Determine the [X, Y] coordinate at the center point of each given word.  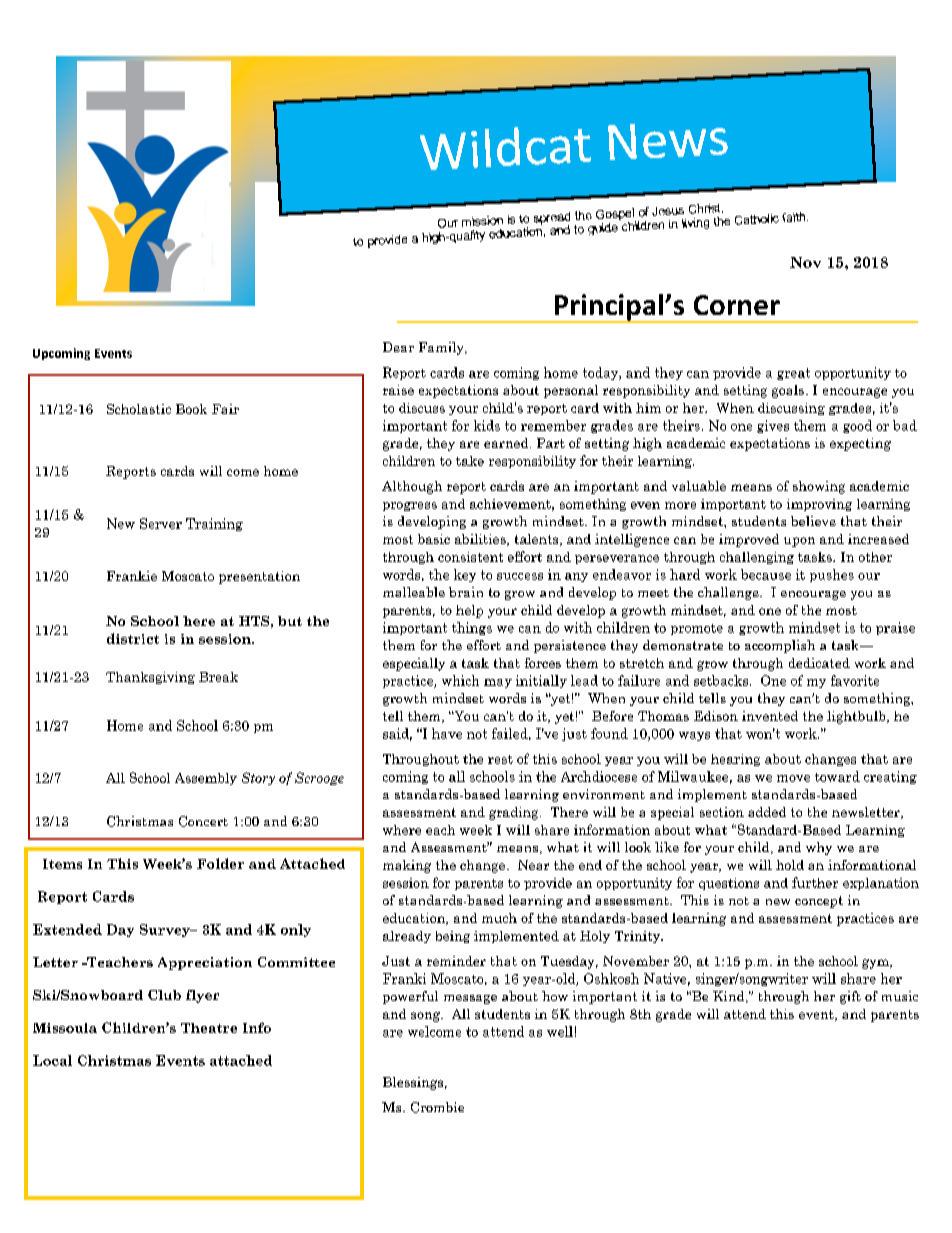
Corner [737, 305]
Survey [166, 930]
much [499, 918]
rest [500, 759]
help [469, 611]
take [470, 461]
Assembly [206, 779]
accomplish [780, 646]
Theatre [209, 1028]
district [133, 638]
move [793, 778]
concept [819, 902]
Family [442, 348]
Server [161, 523]
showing [819, 487]
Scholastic [139, 409]
